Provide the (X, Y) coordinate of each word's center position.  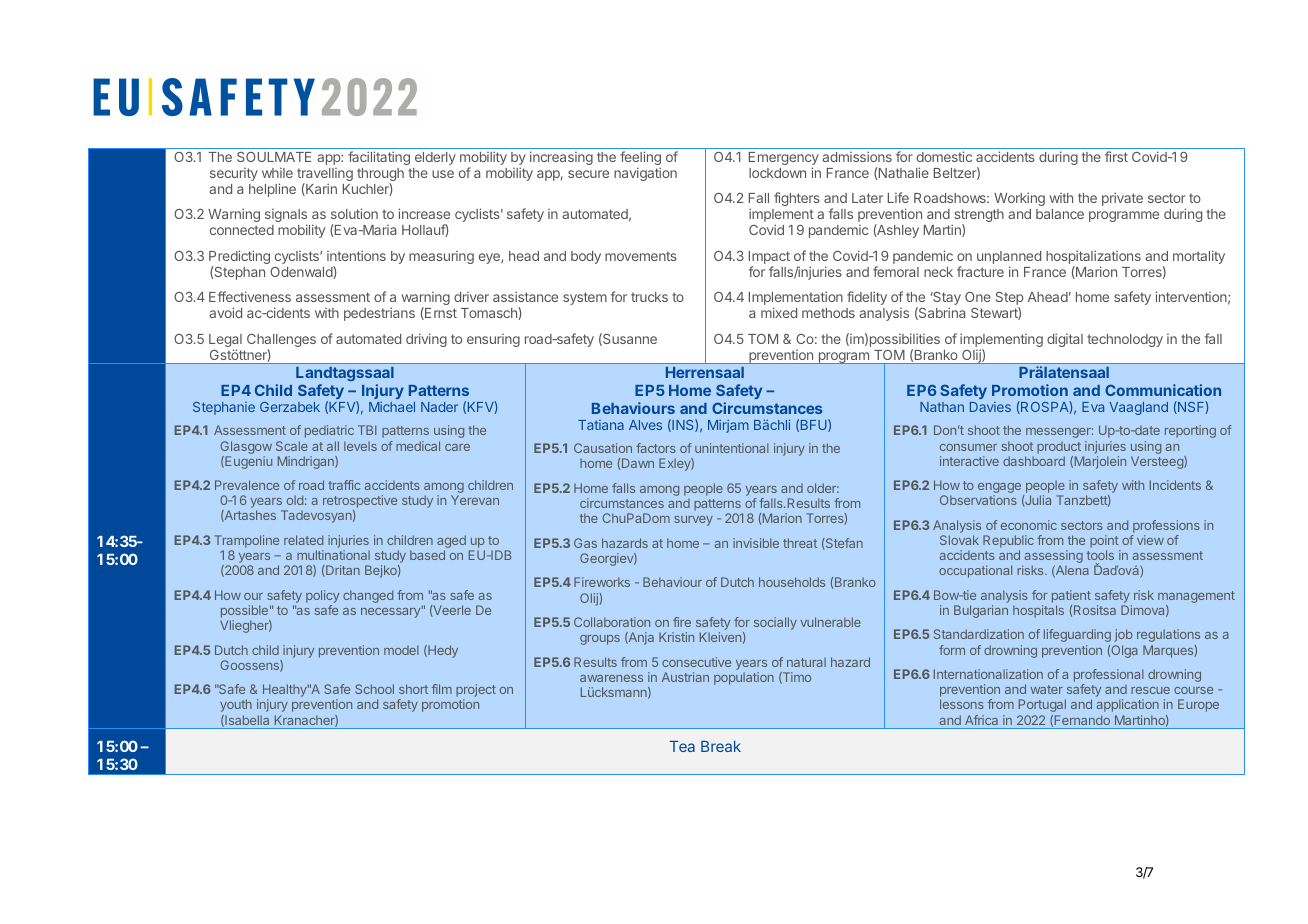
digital (1065, 340)
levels (360, 446)
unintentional (732, 448)
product (1059, 448)
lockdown (777, 173)
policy (322, 598)
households (792, 582)
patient (1071, 596)
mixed (779, 312)
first (1116, 156)
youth (236, 705)
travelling (325, 176)
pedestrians (379, 314)
